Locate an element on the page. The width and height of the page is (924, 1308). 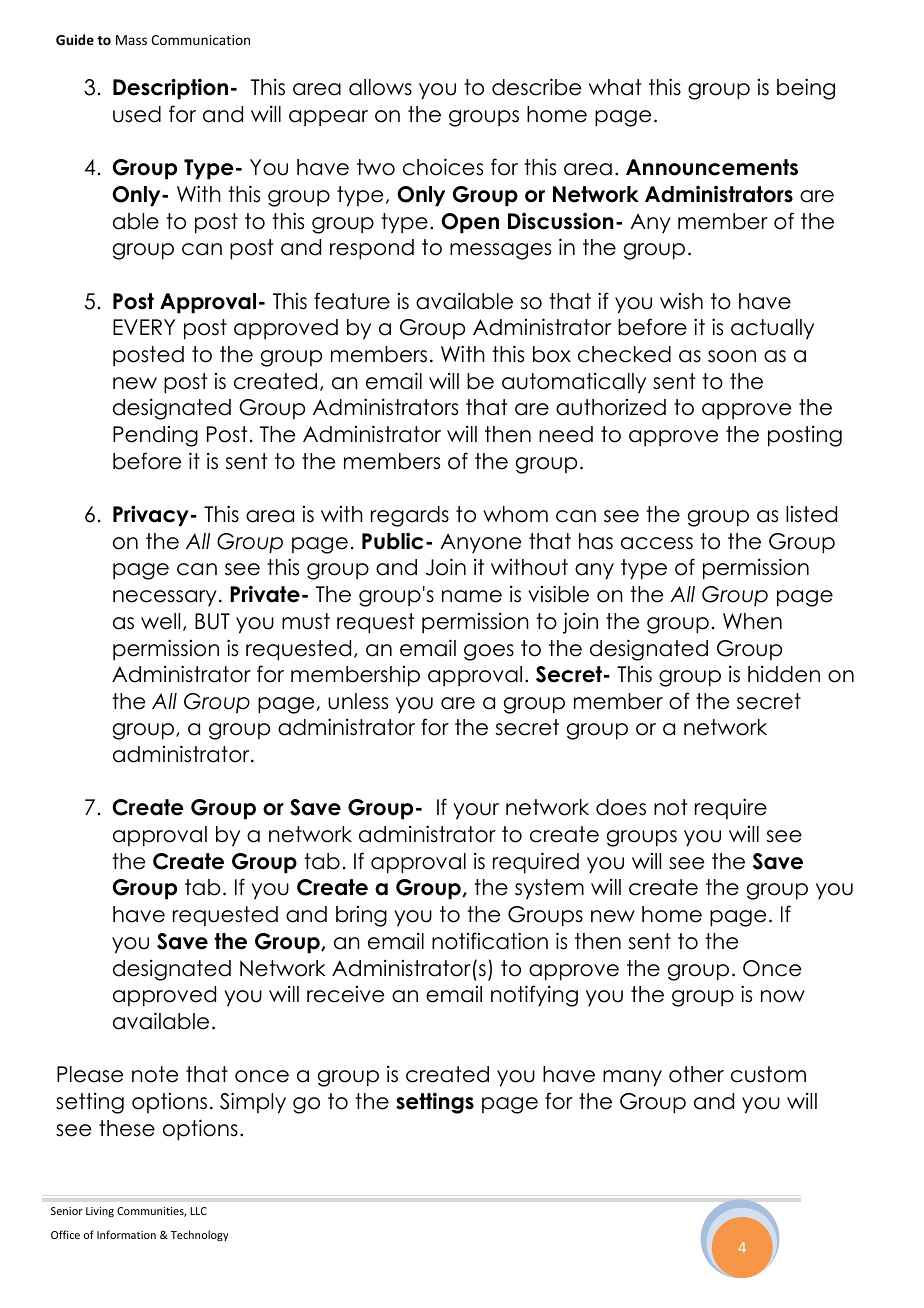
allows is located at coordinates (380, 87).
